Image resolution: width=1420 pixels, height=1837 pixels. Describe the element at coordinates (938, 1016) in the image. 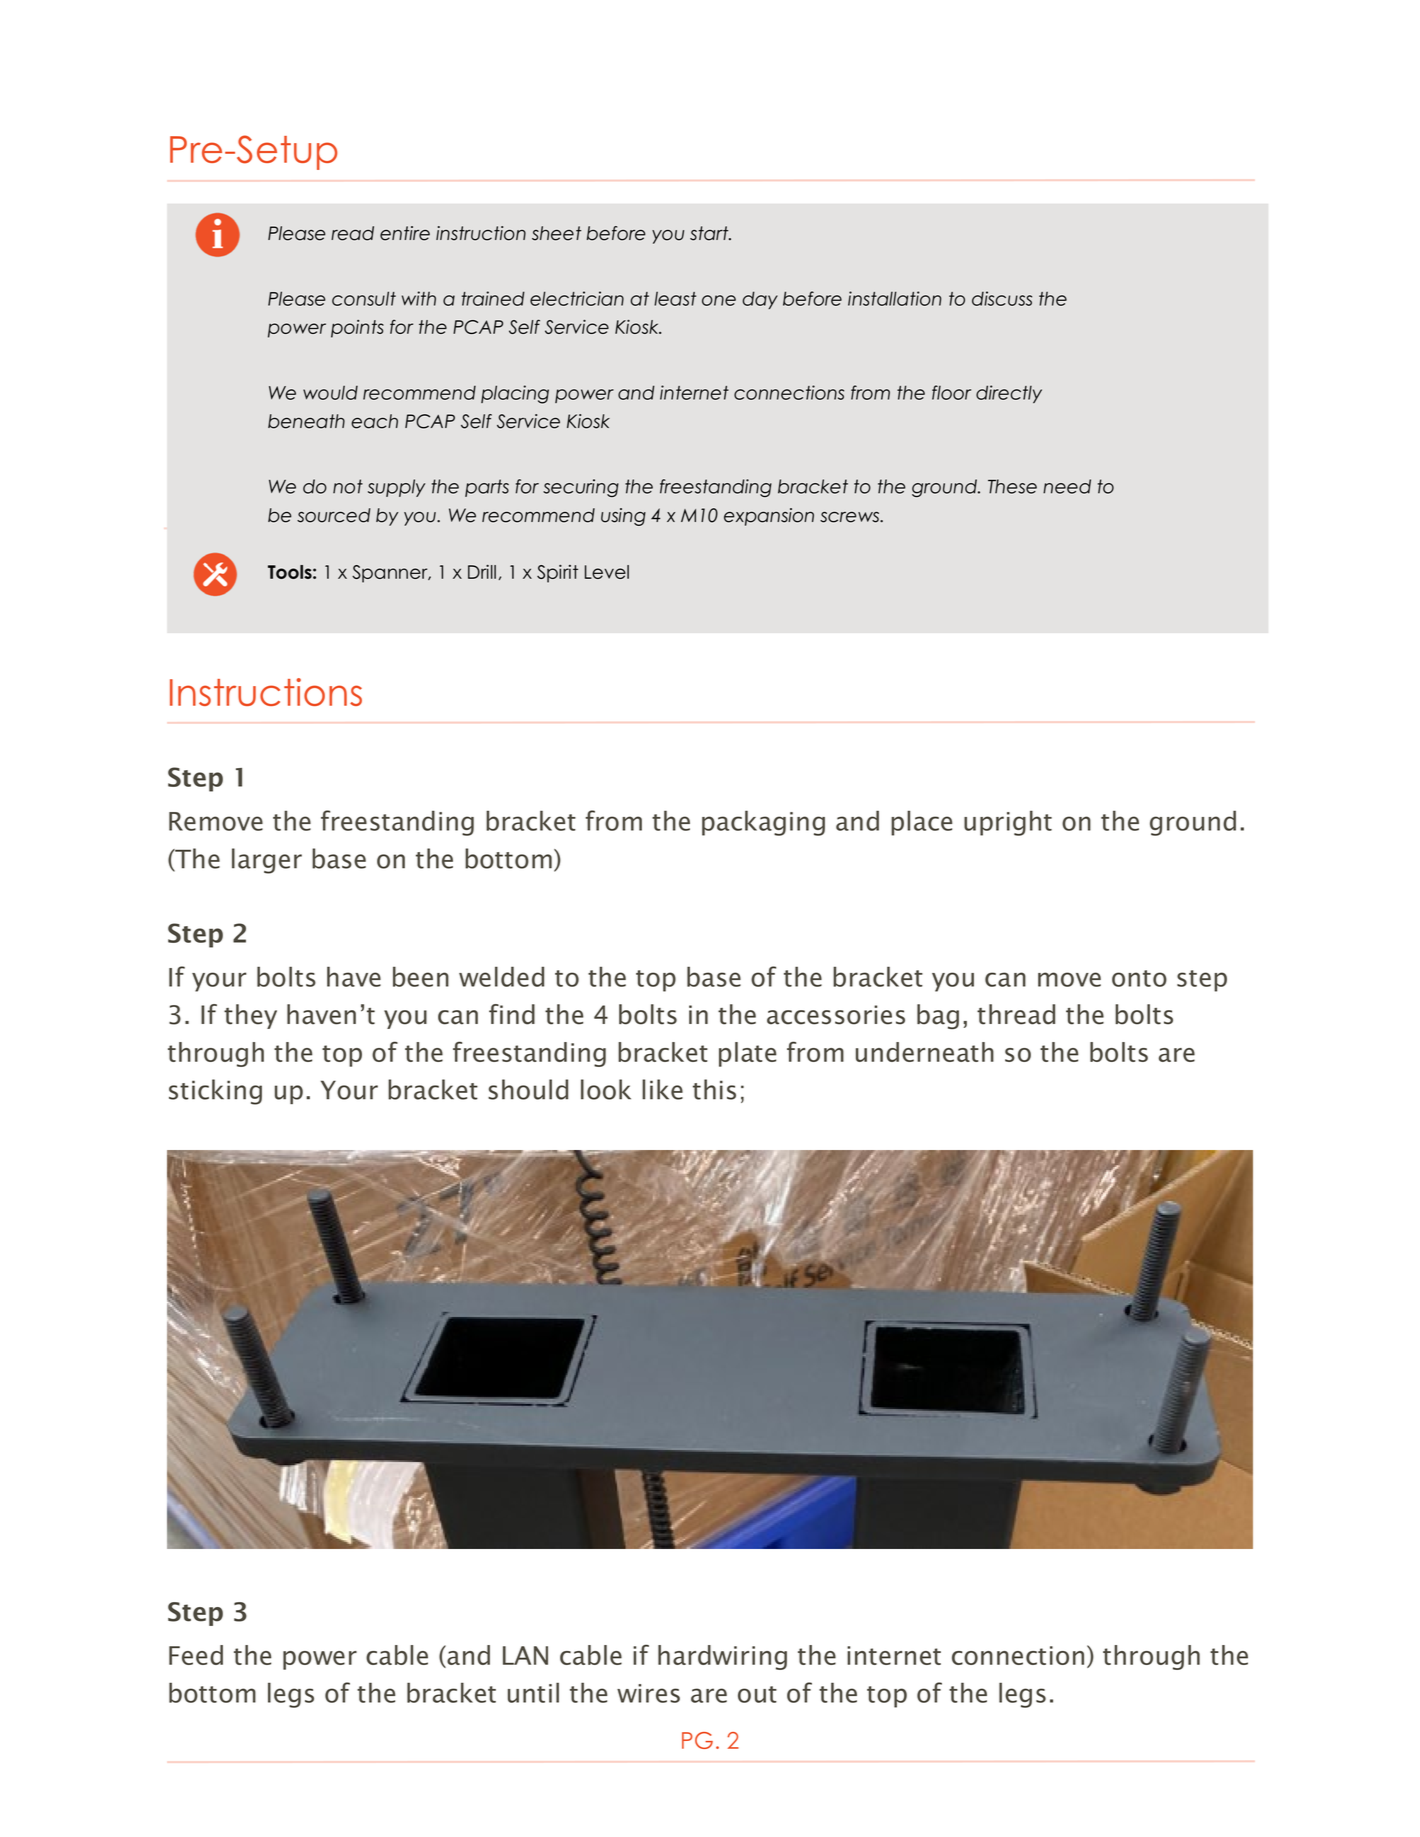

I see `bag` at that location.
